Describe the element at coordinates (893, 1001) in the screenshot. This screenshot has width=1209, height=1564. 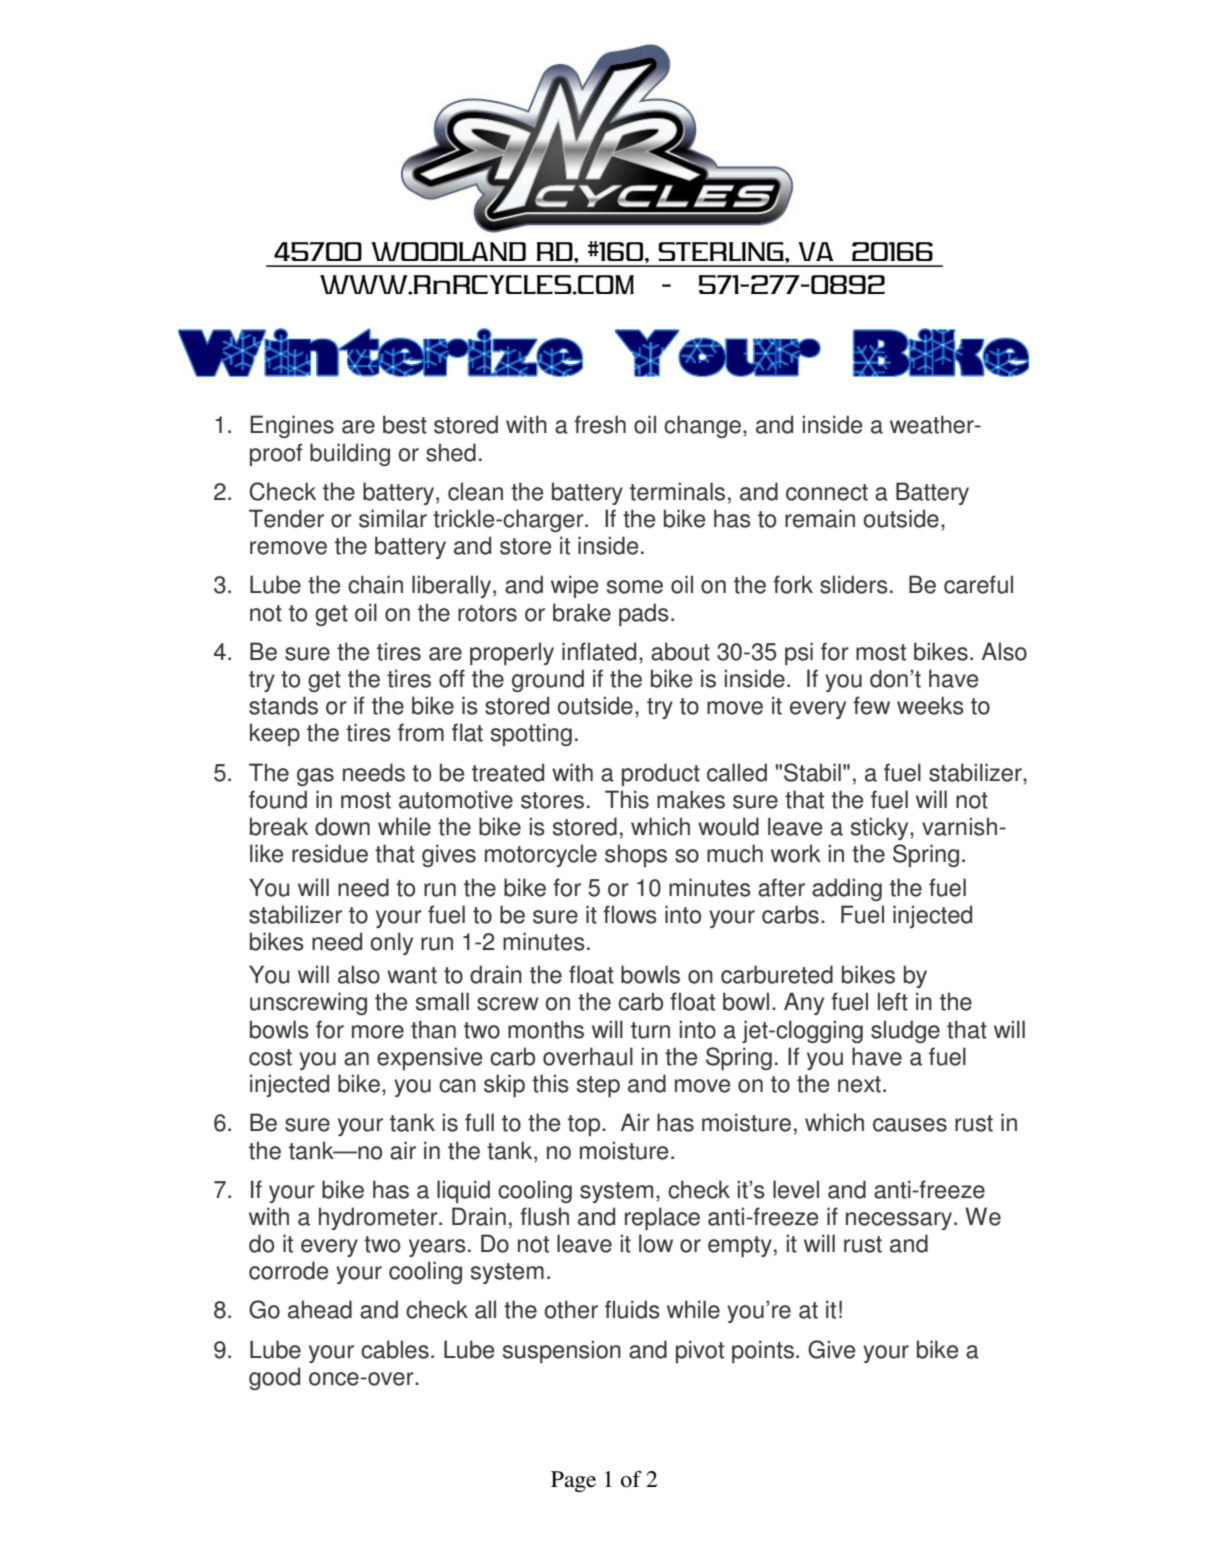
I see `left` at that location.
